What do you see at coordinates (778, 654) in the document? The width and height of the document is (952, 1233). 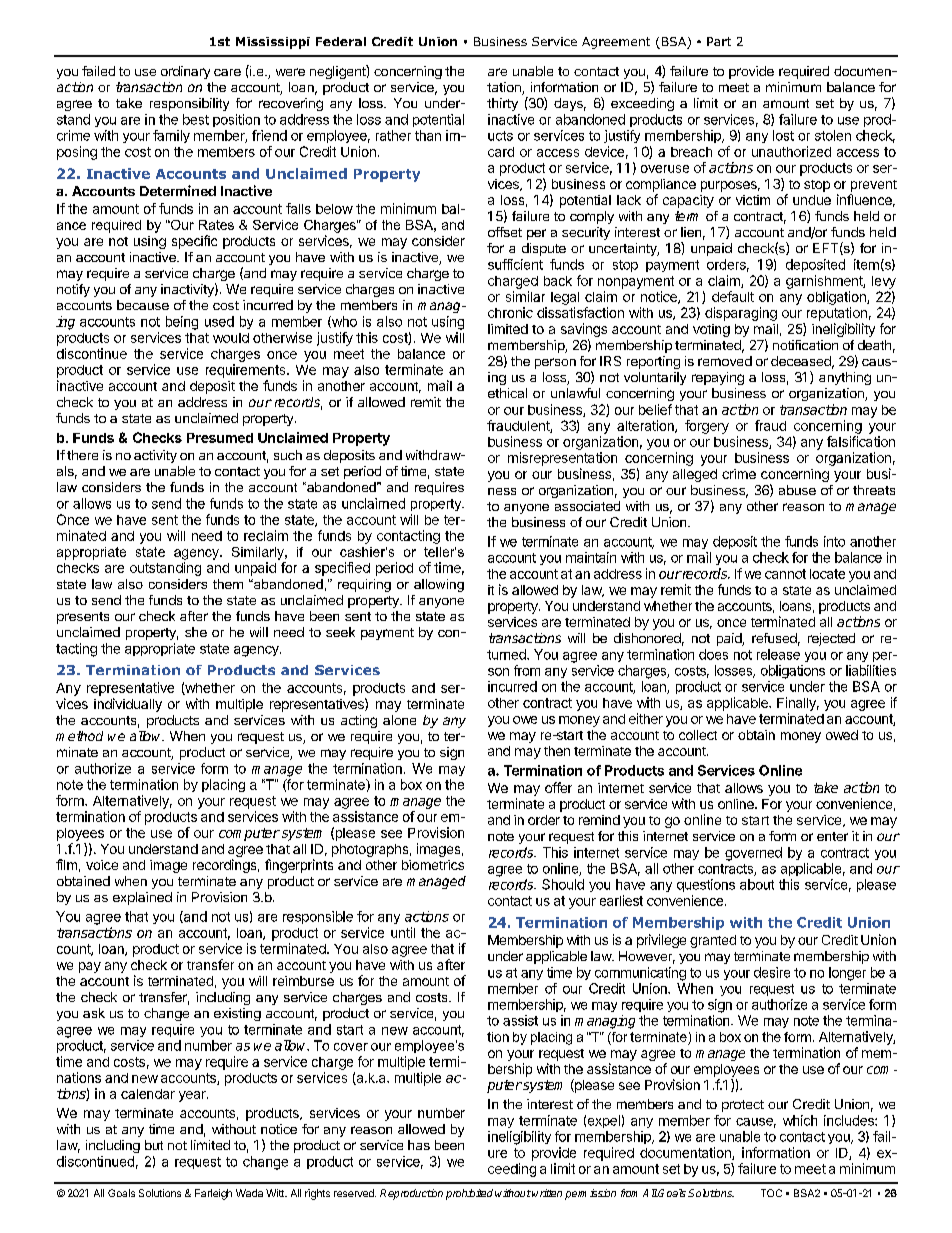 I see `release` at bounding box center [778, 654].
